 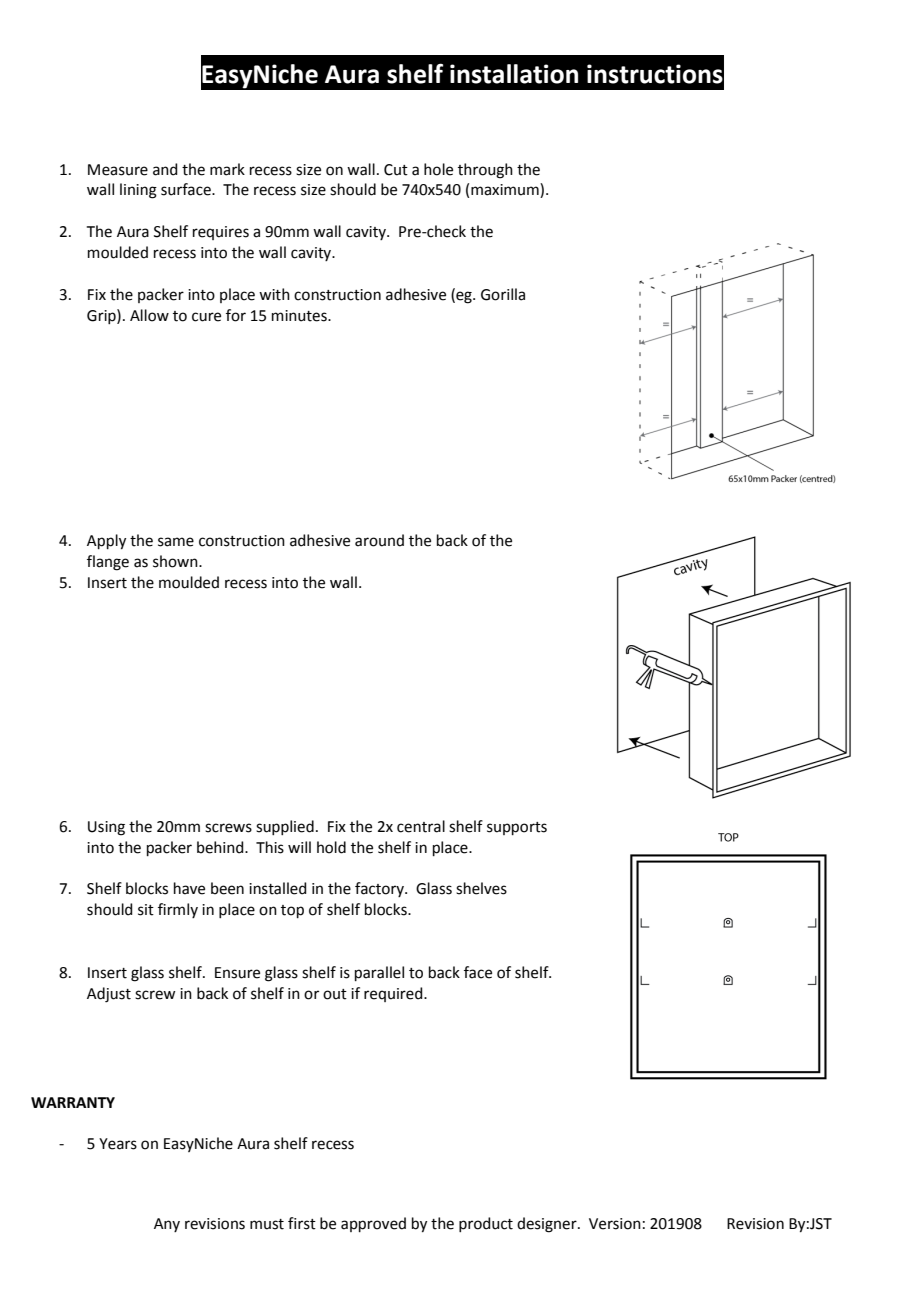 I want to click on Any, so click(x=167, y=1225).
